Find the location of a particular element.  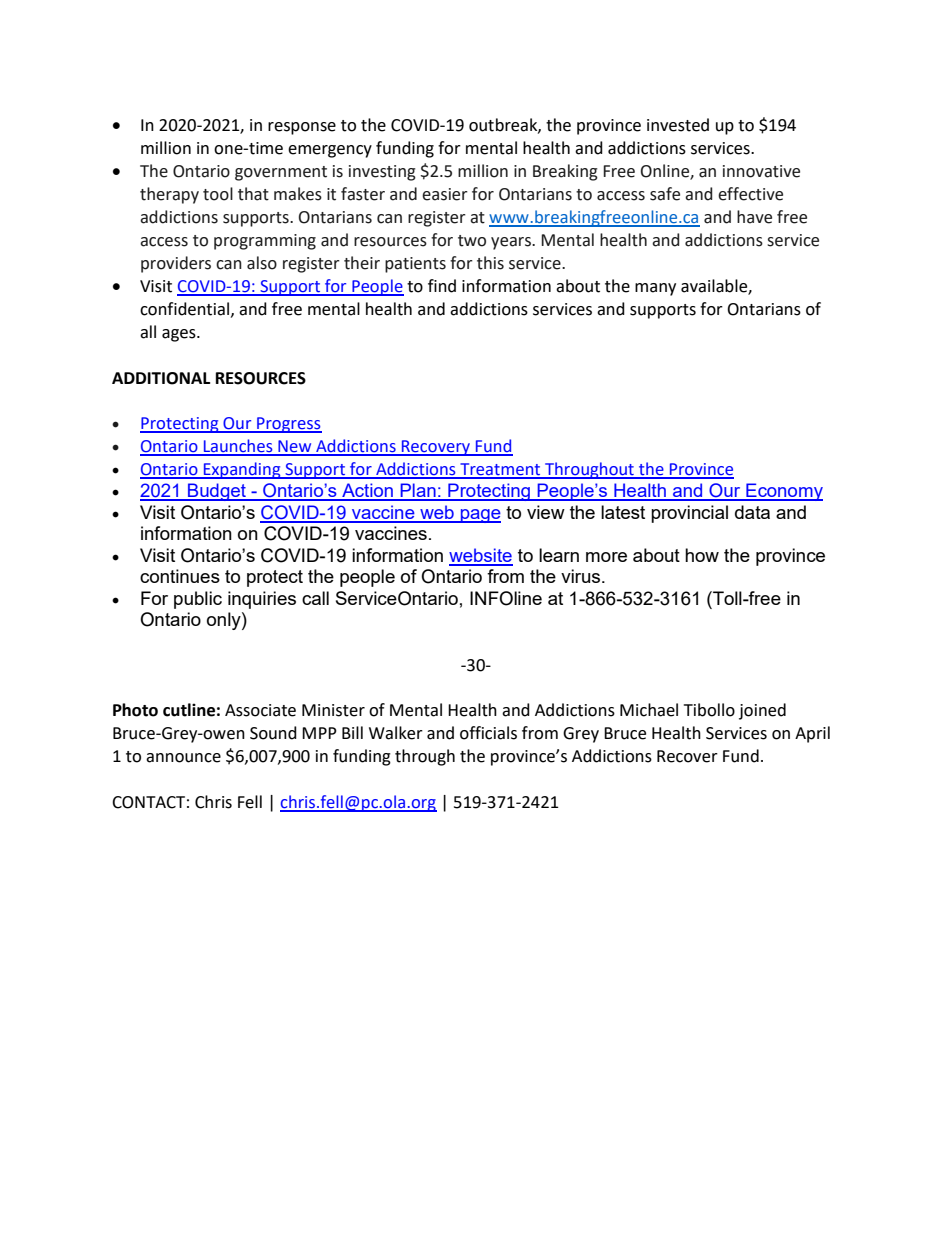

how is located at coordinates (702, 555).
